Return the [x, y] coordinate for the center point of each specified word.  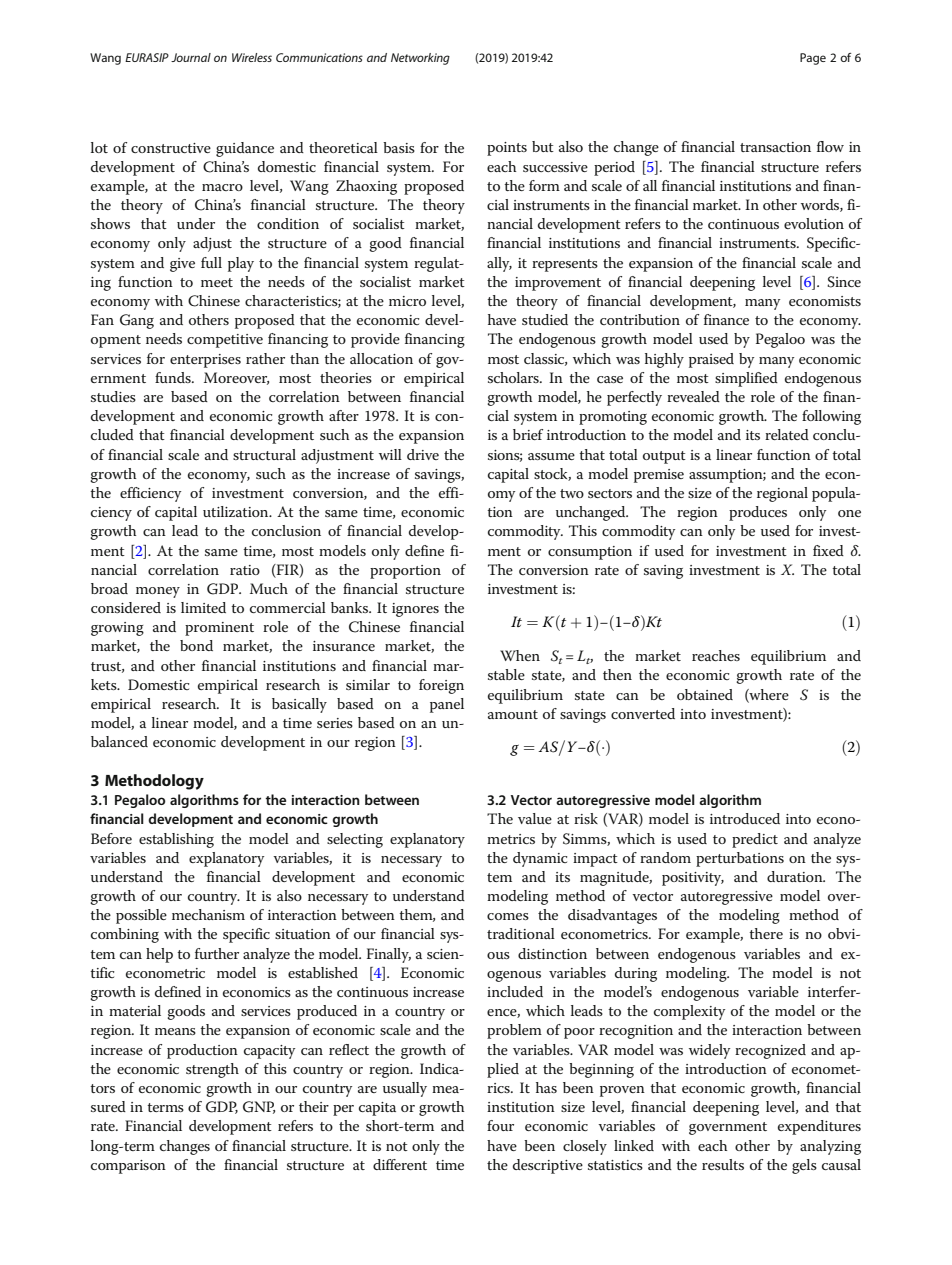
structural [264, 454]
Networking [420, 59]
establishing [176, 840]
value [535, 818]
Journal [191, 57]
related [787, 434]
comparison [128, 1167]
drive [423, 454]
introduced [745, 818]
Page [813, 59]
